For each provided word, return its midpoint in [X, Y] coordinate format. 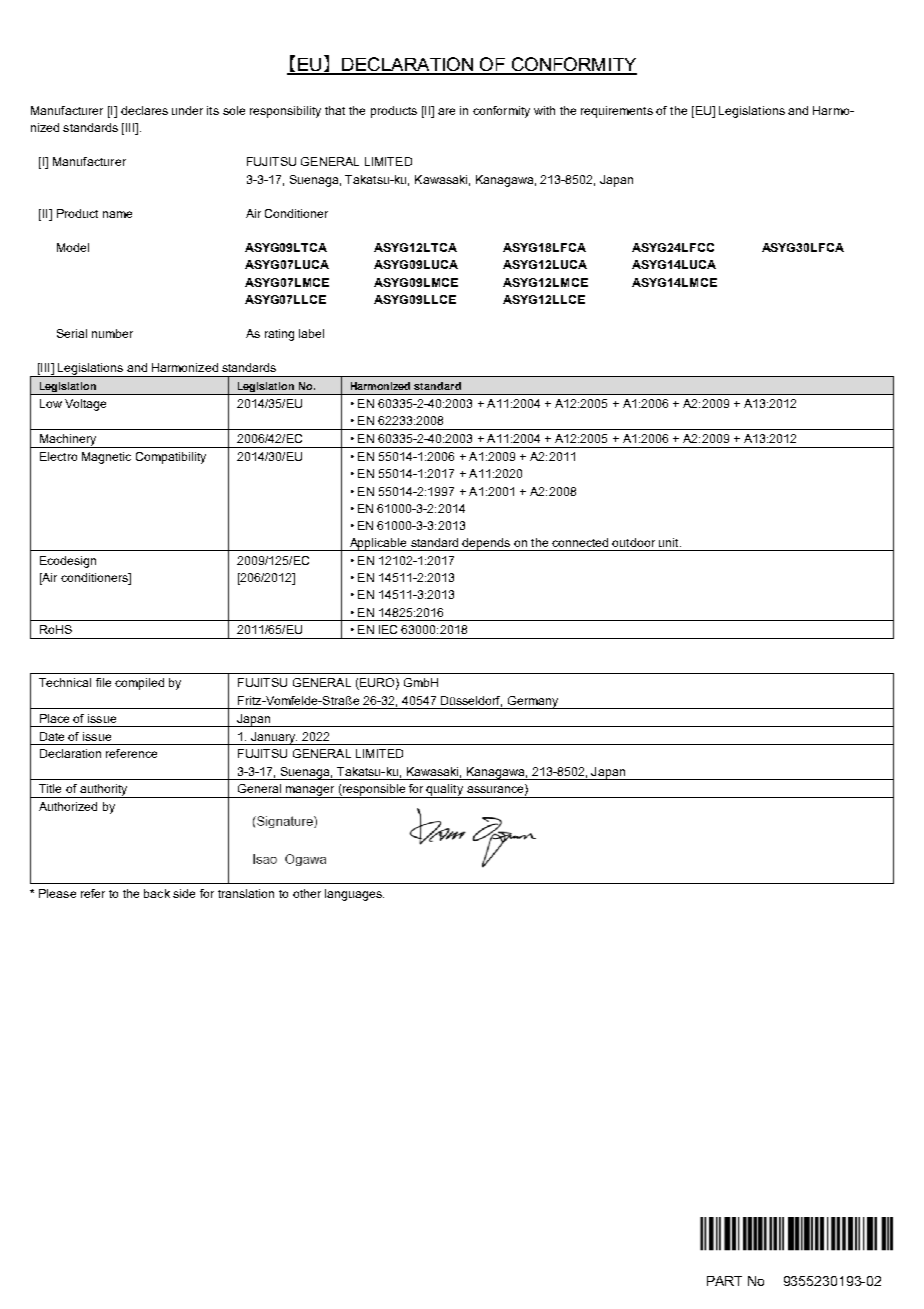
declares [144, 110]
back [157, 893]
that [335, 110]
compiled [139, 684]
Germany [532, 702]
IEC [388, 629]
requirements [617, 112]
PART [724, 1281]
